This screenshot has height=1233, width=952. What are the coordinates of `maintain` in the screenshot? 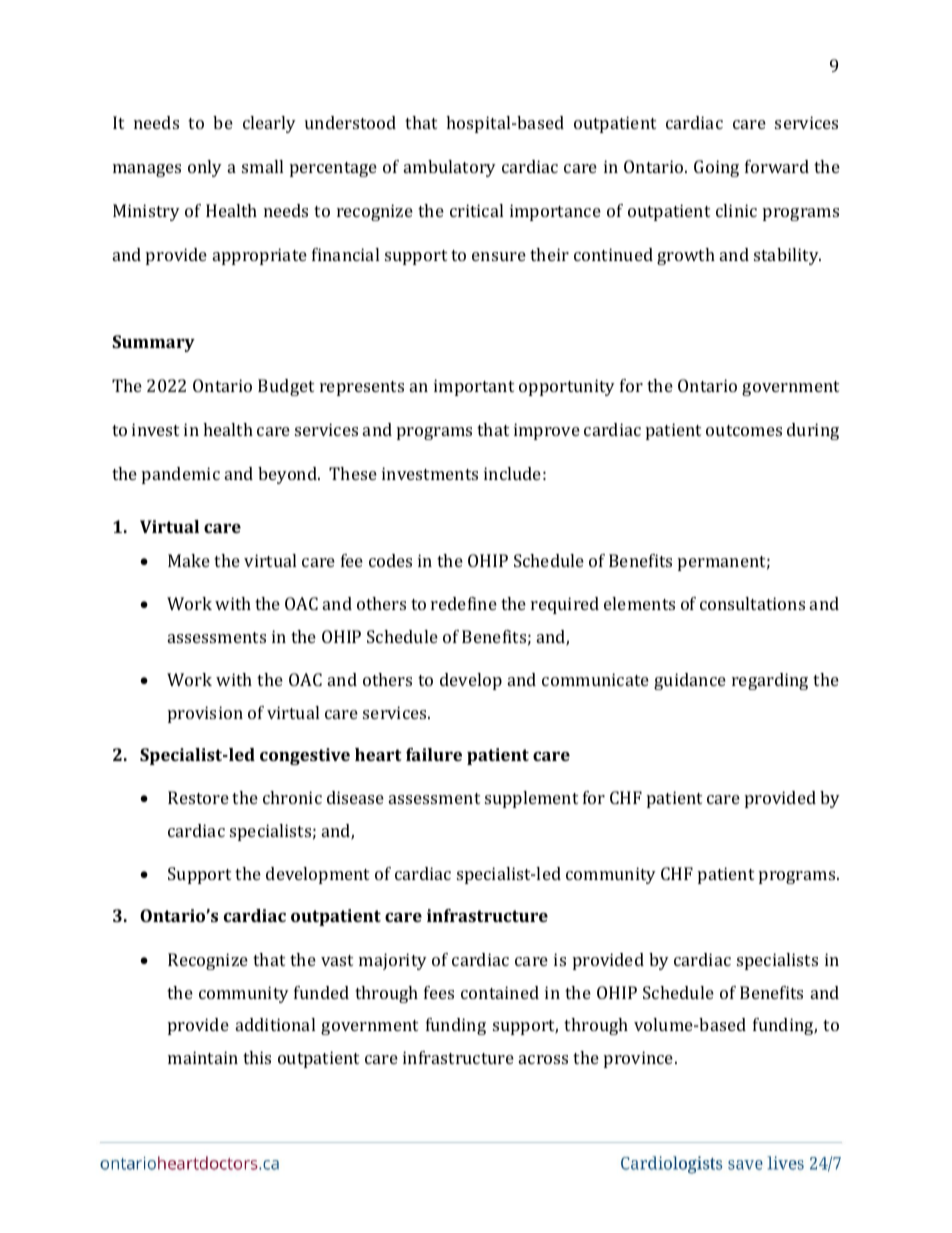 It's located at (203, 1057).
